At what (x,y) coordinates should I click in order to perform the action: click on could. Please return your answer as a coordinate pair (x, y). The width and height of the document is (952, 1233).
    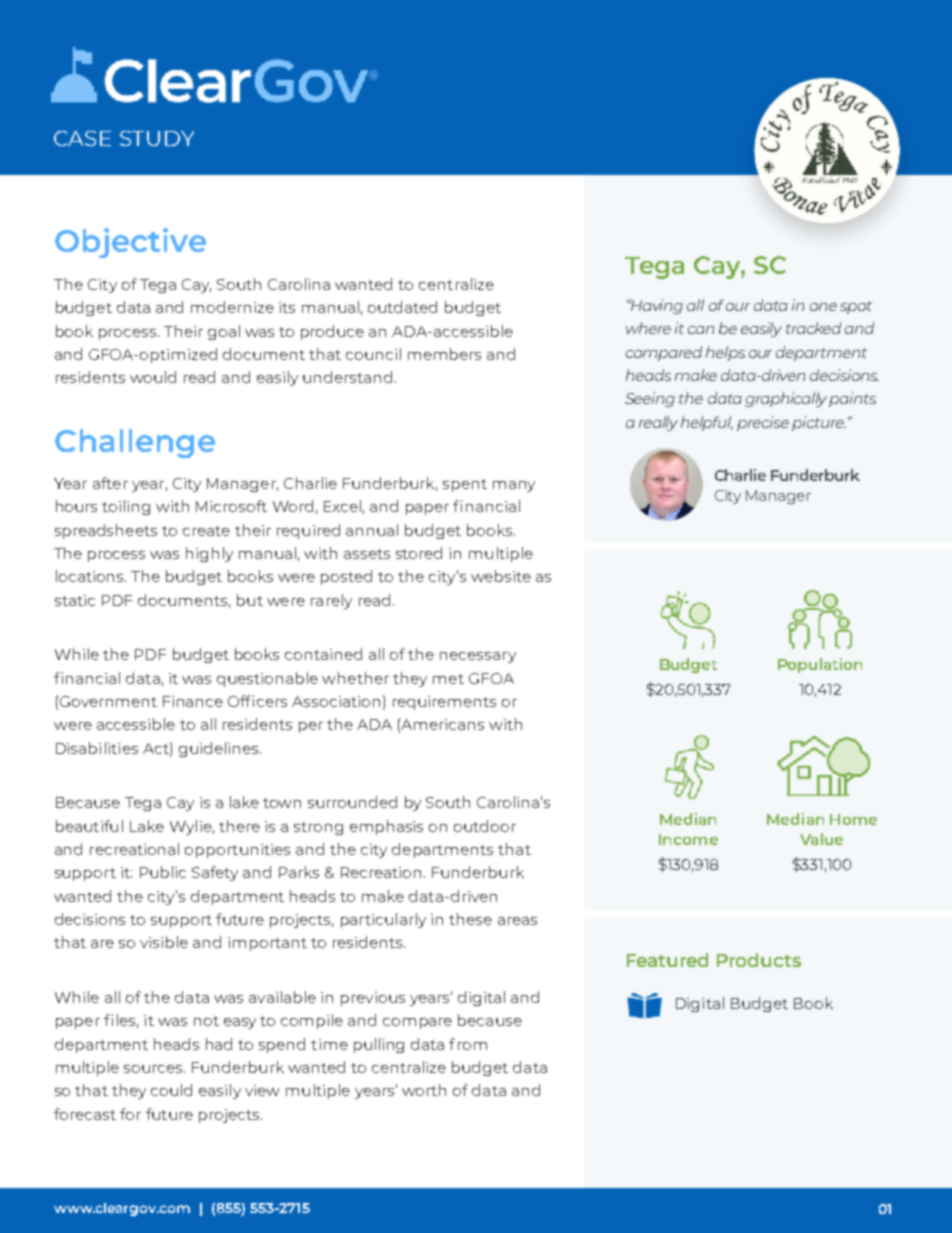
    Looking at the image, I should click on (171, 1090).
